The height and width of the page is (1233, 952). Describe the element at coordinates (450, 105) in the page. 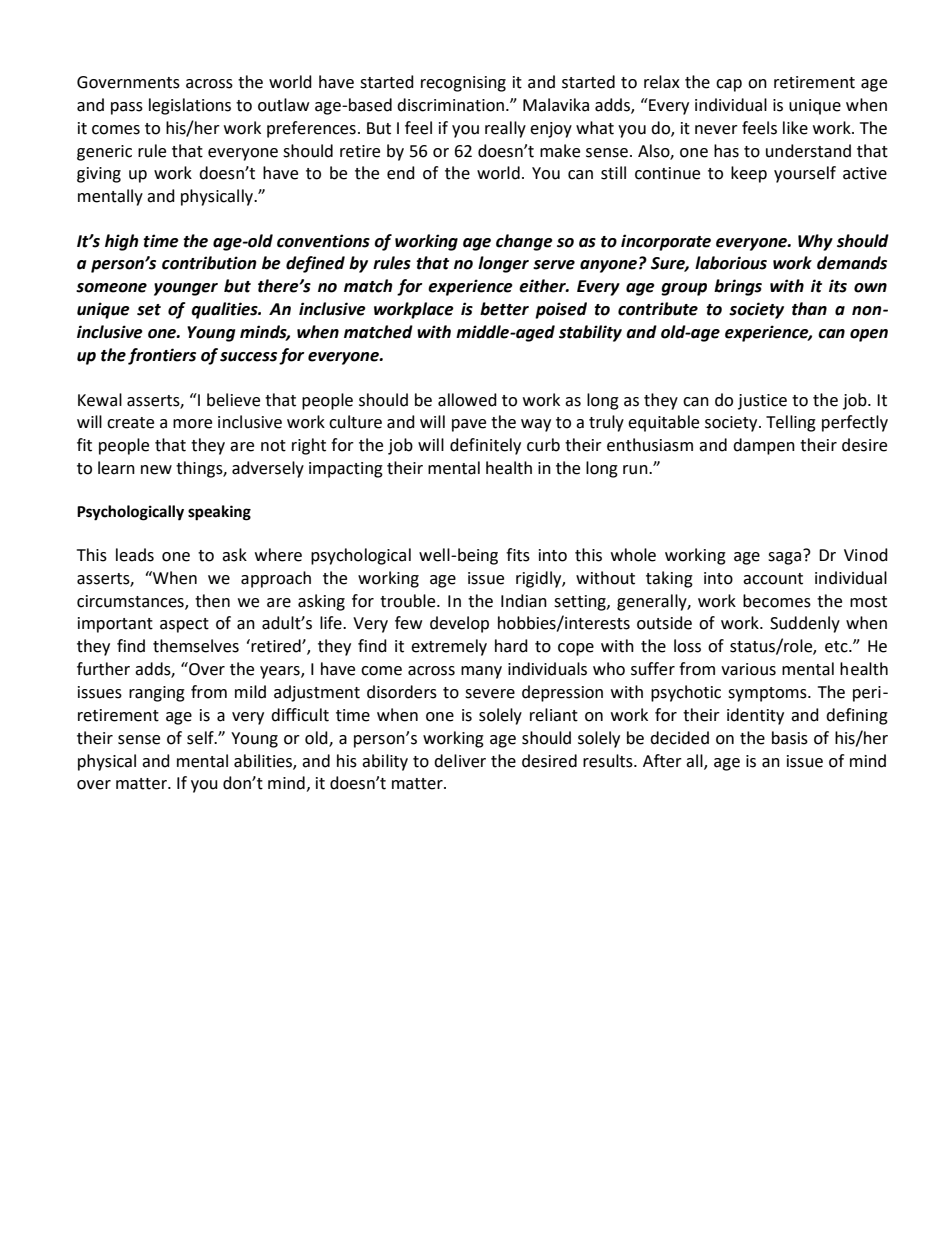

I see `discrimination` at that location.
